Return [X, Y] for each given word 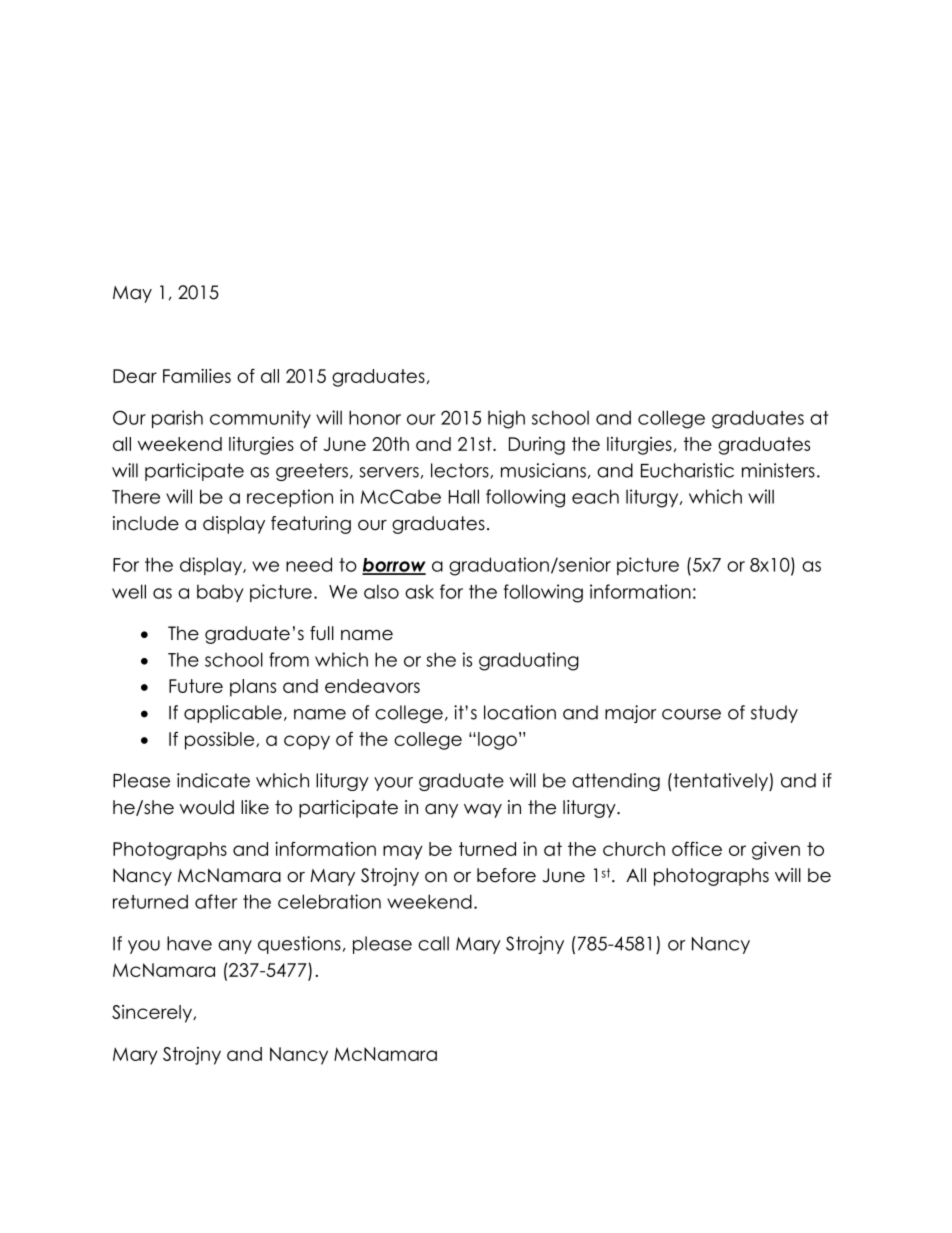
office [697, 848]
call [433, 943]
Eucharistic [687, 470]
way [483, 811]
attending [616, 782]
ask [419, 591]
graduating [529, 661]
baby [220, 593]
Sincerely [153, 1014]
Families [197, 375]
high [506, 419]
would [206, 807]
